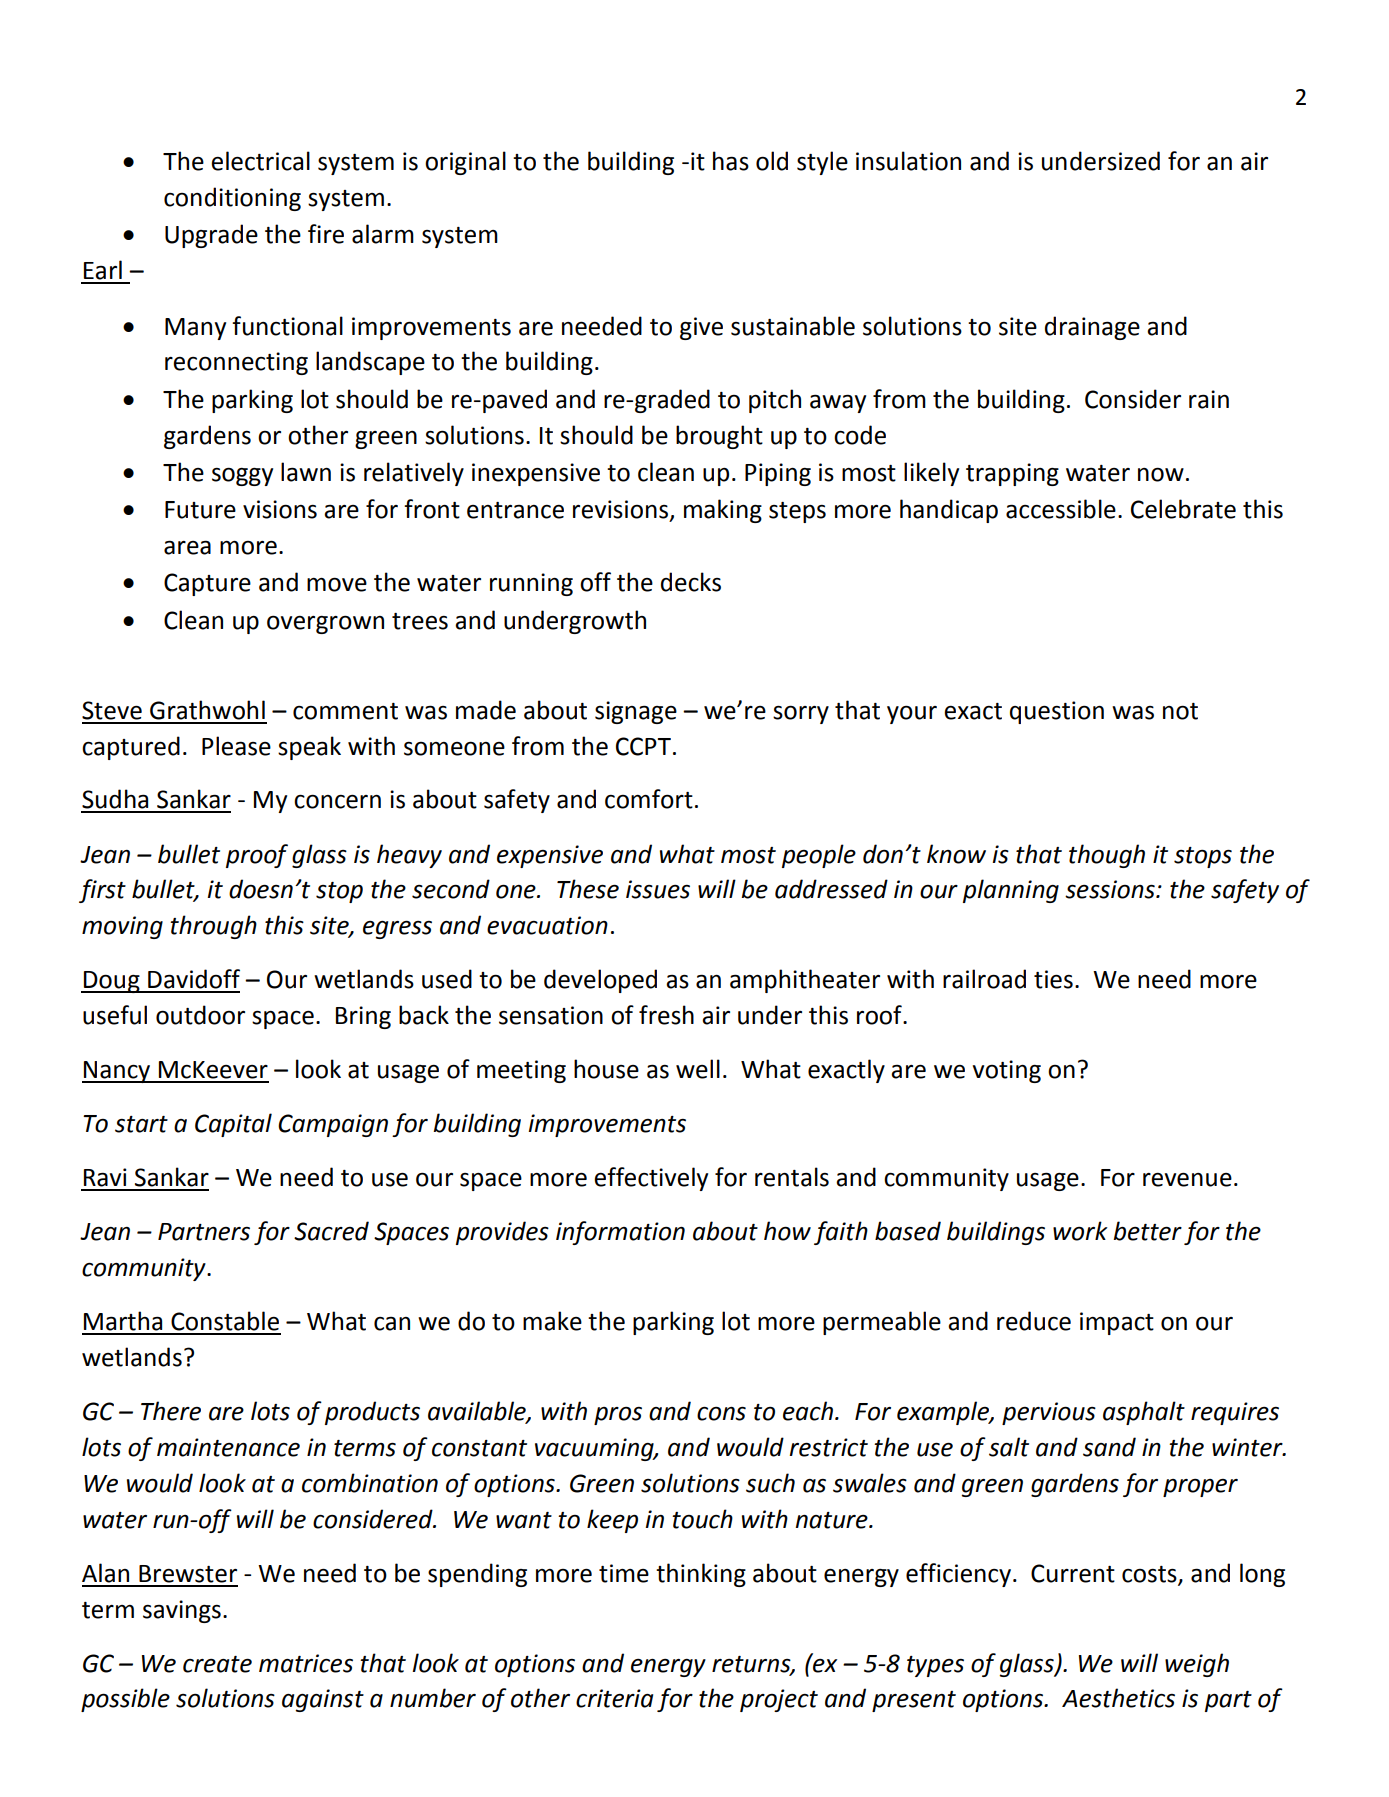 This screenshot has width=1389, height=1797. I want to click on conditioning, so click(232, 199).
